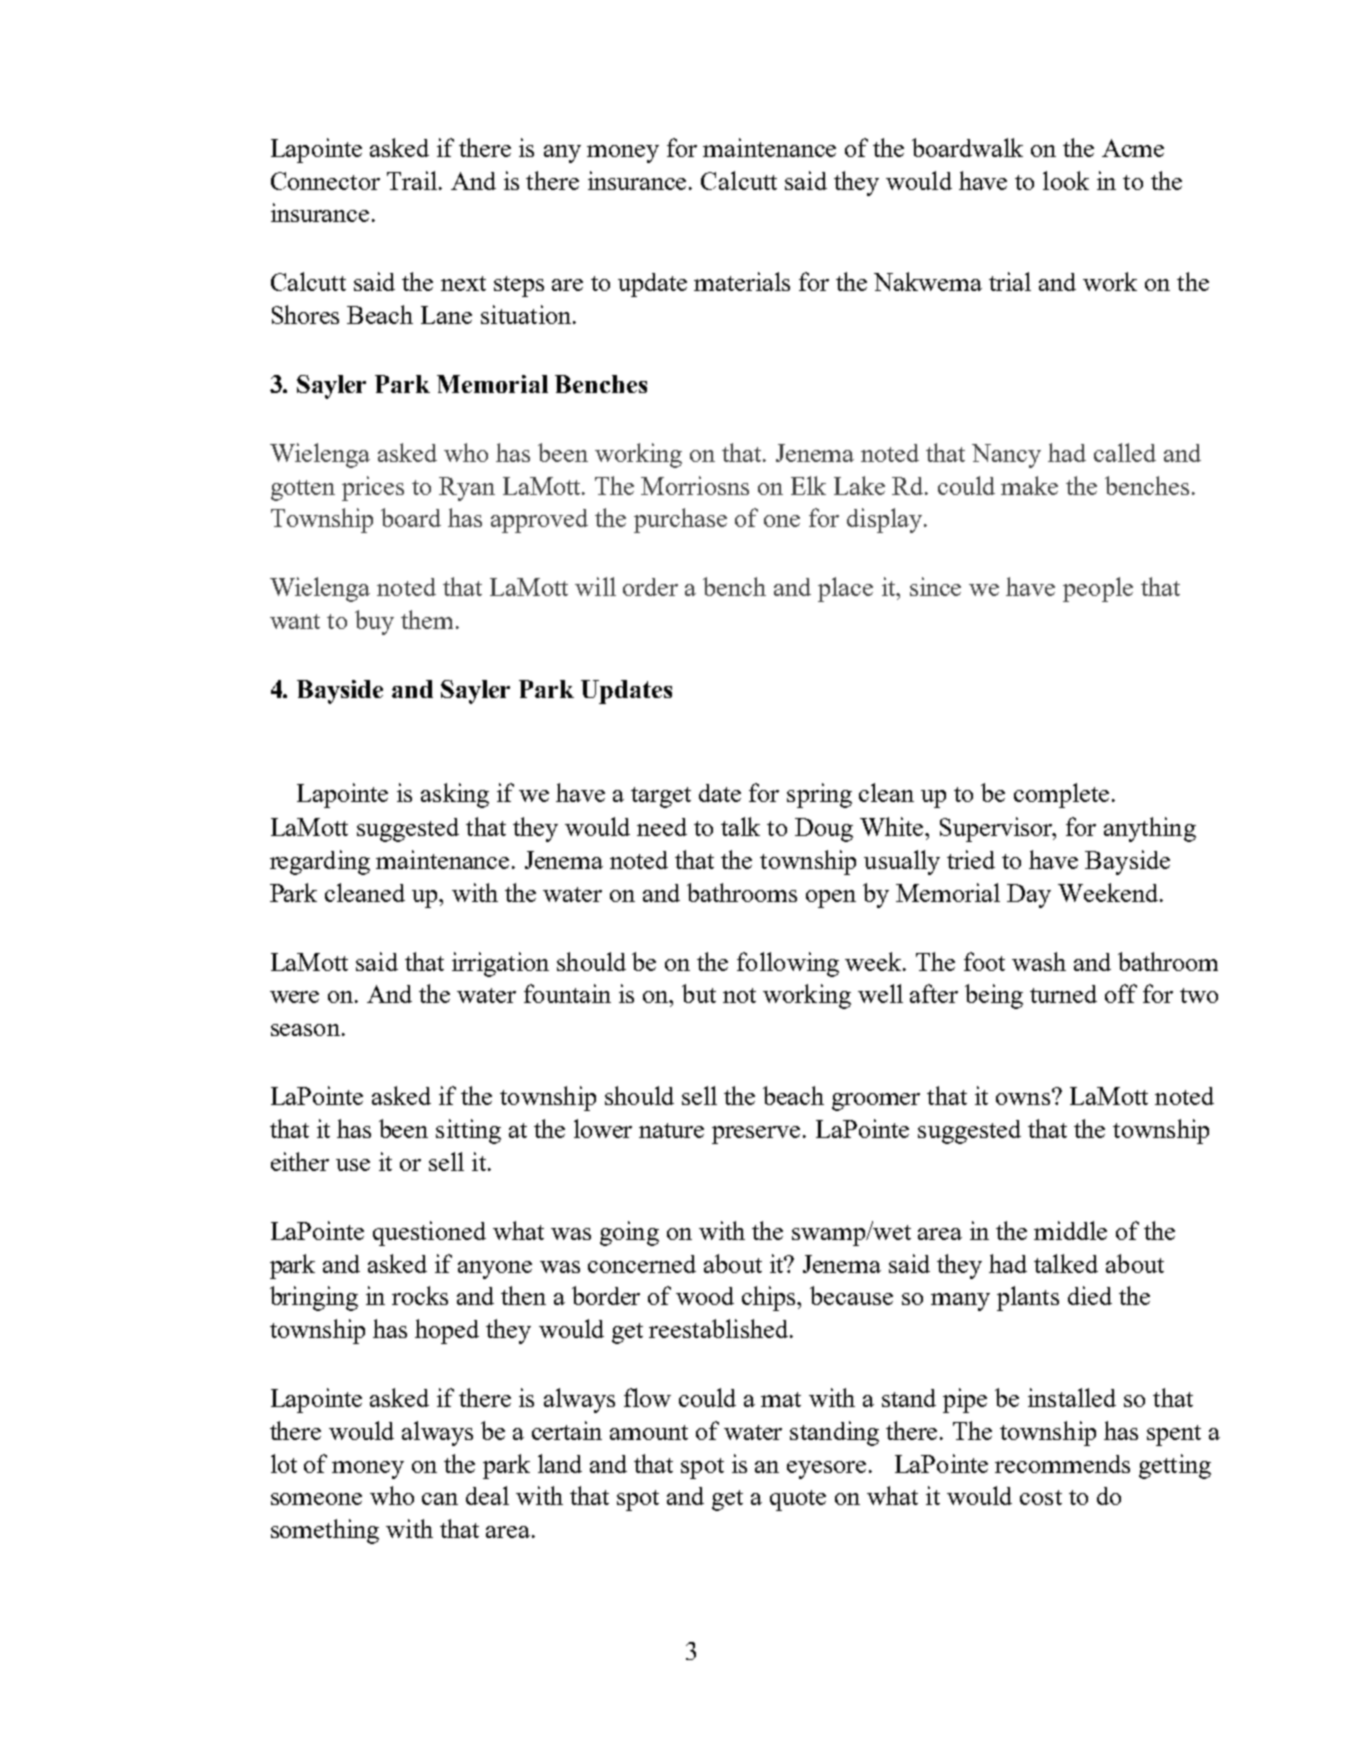  I want to click on need, so click(662, 827).
